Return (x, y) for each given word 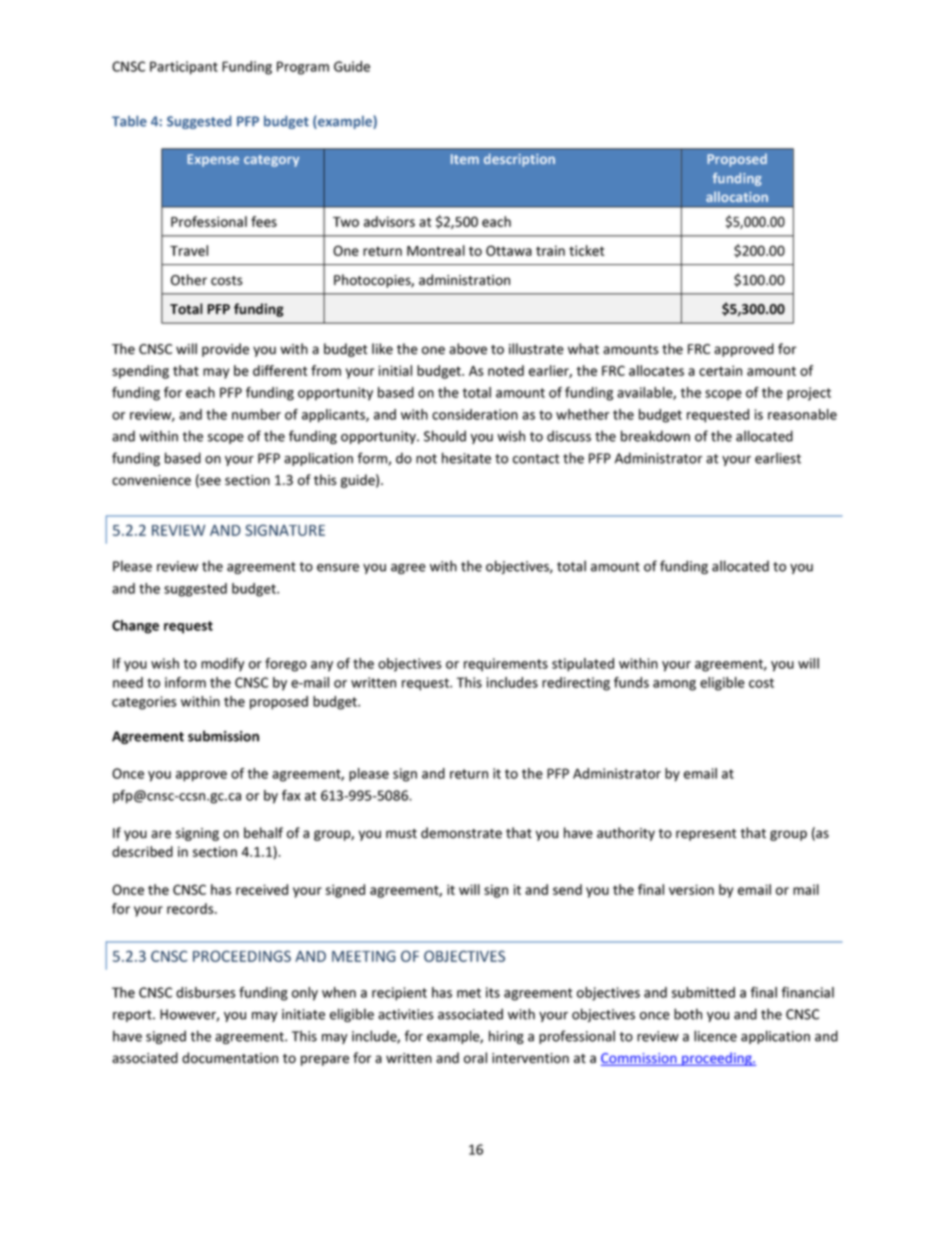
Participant (184, 68)
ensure (338, 568)
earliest (778, 458)
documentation (230, 1058)
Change (135, 627)
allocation (737, 196)
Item (465, 159)
